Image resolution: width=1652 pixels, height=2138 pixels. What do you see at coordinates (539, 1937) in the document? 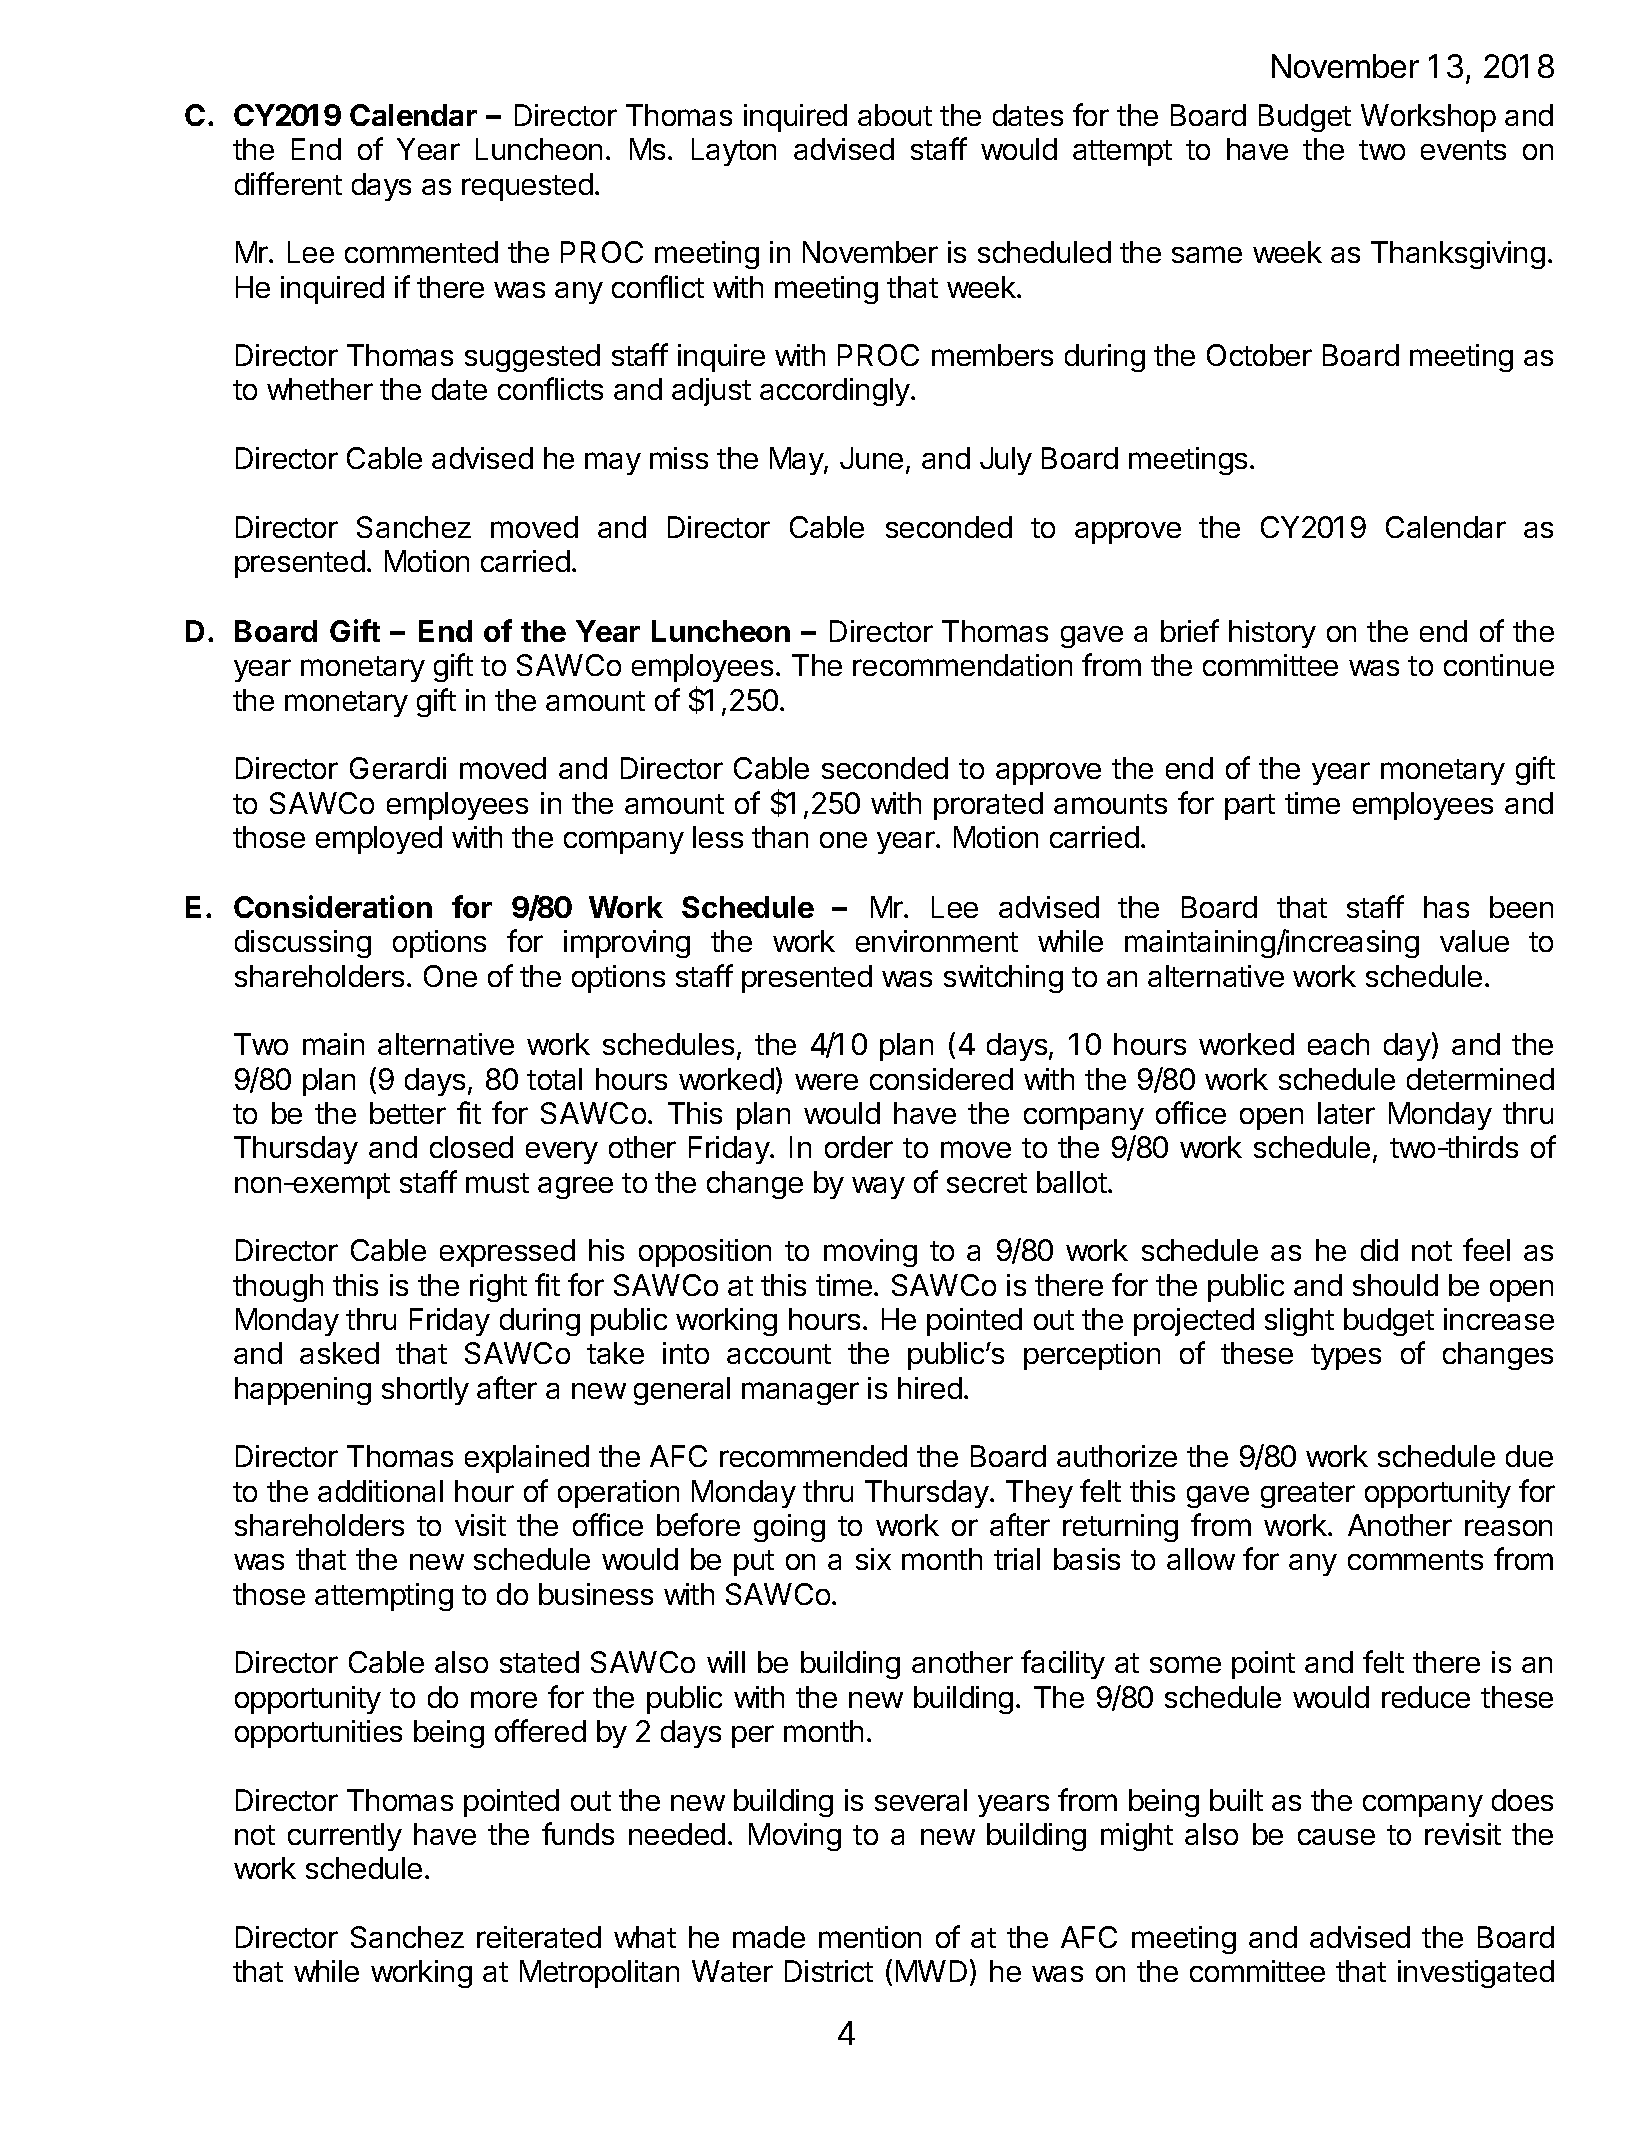
I see `reiterated` at bounding box center [539, 1937].
